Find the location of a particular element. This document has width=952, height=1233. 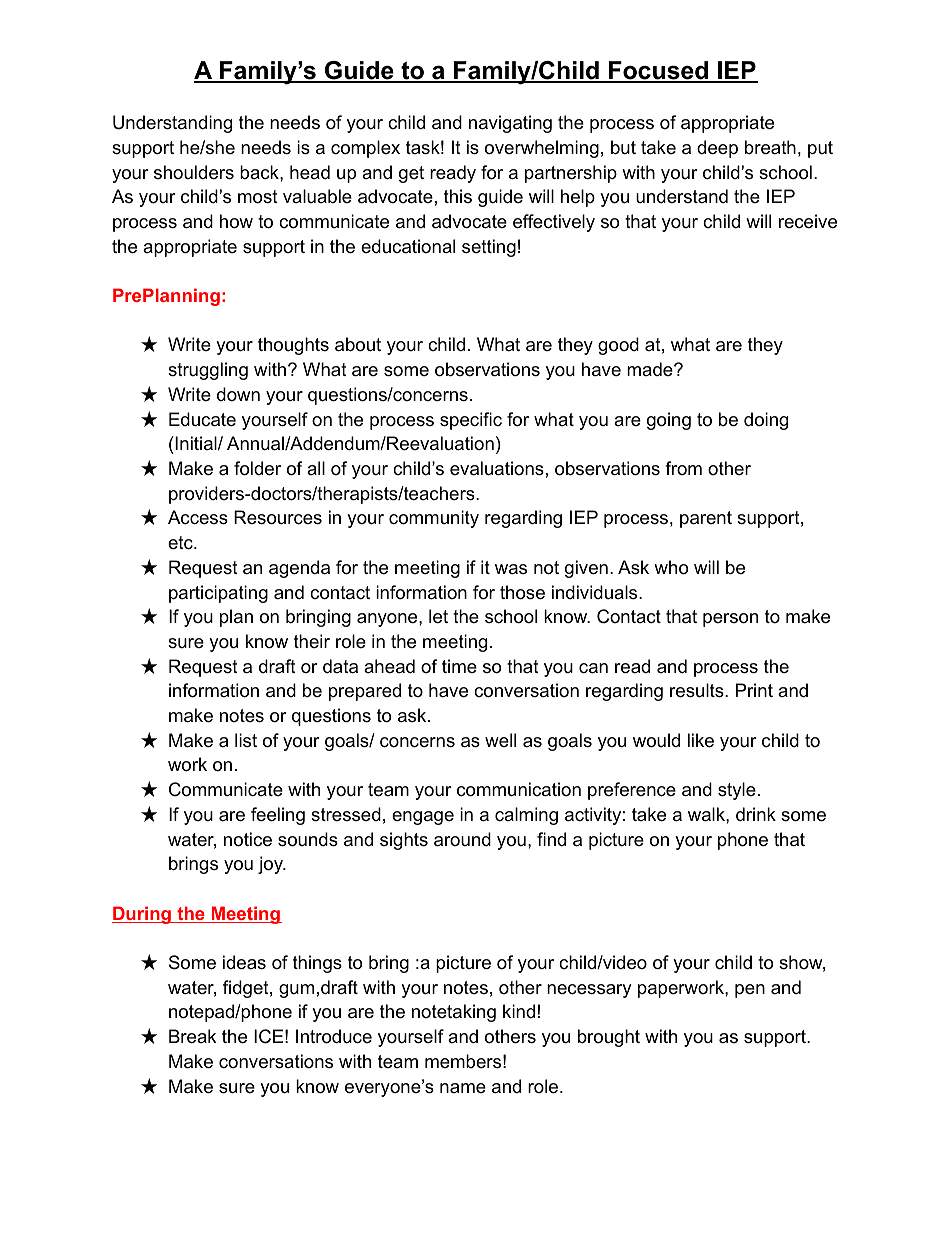

deep is located at coordinates (717, 149).
